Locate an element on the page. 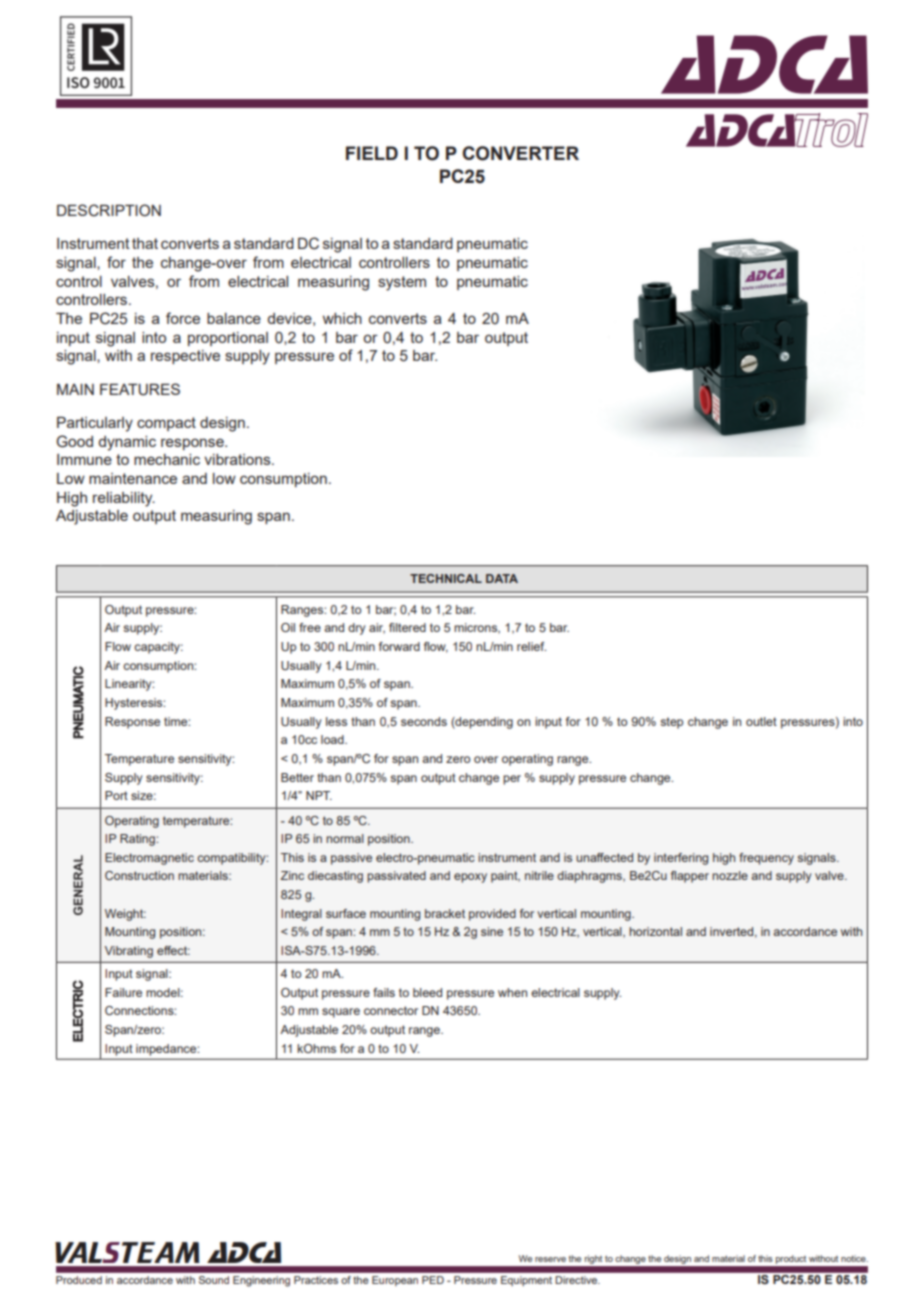  Sound is located at coordinates (214, 1280).
